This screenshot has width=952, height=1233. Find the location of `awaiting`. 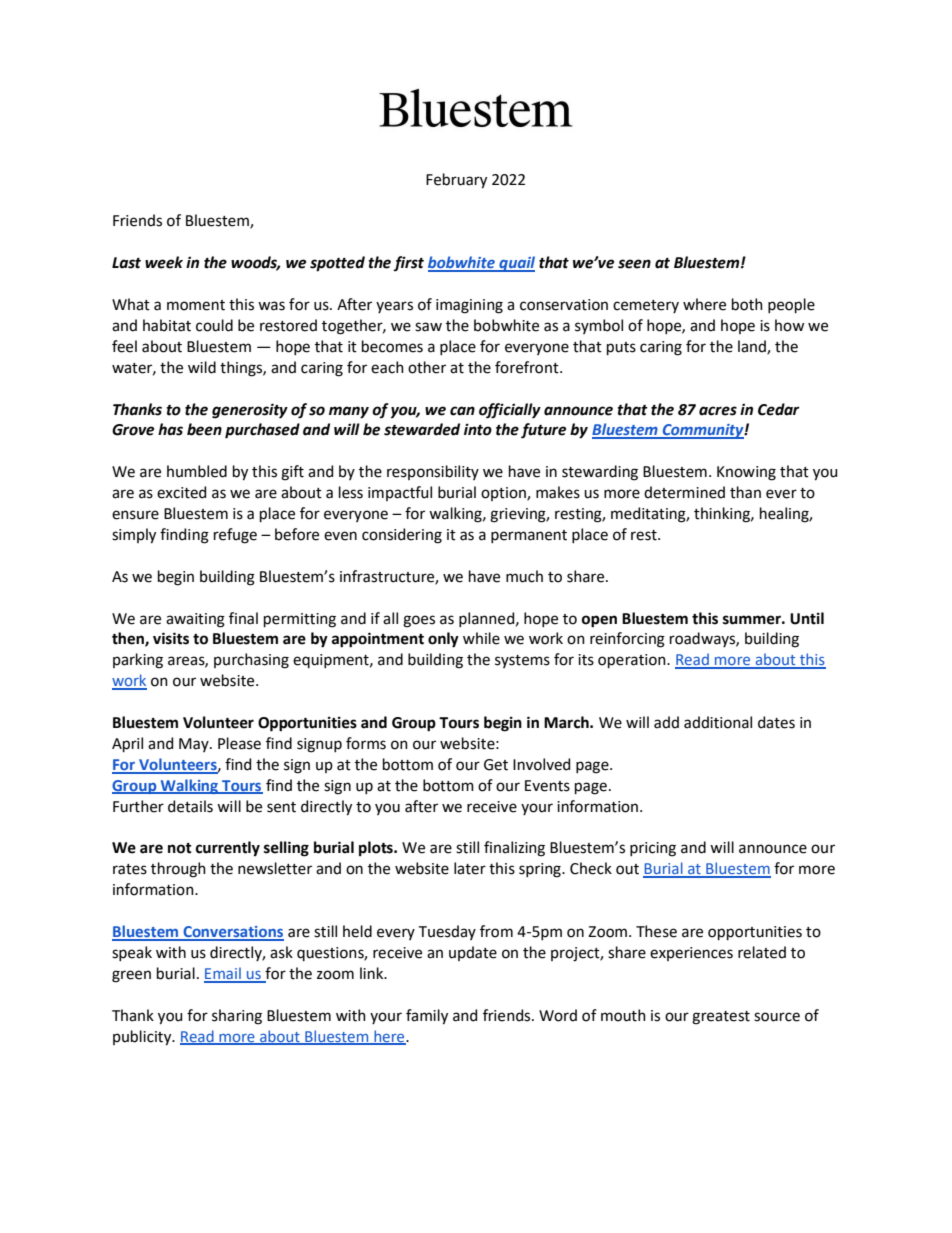

awaiting is located at coordinates (195, 620).
